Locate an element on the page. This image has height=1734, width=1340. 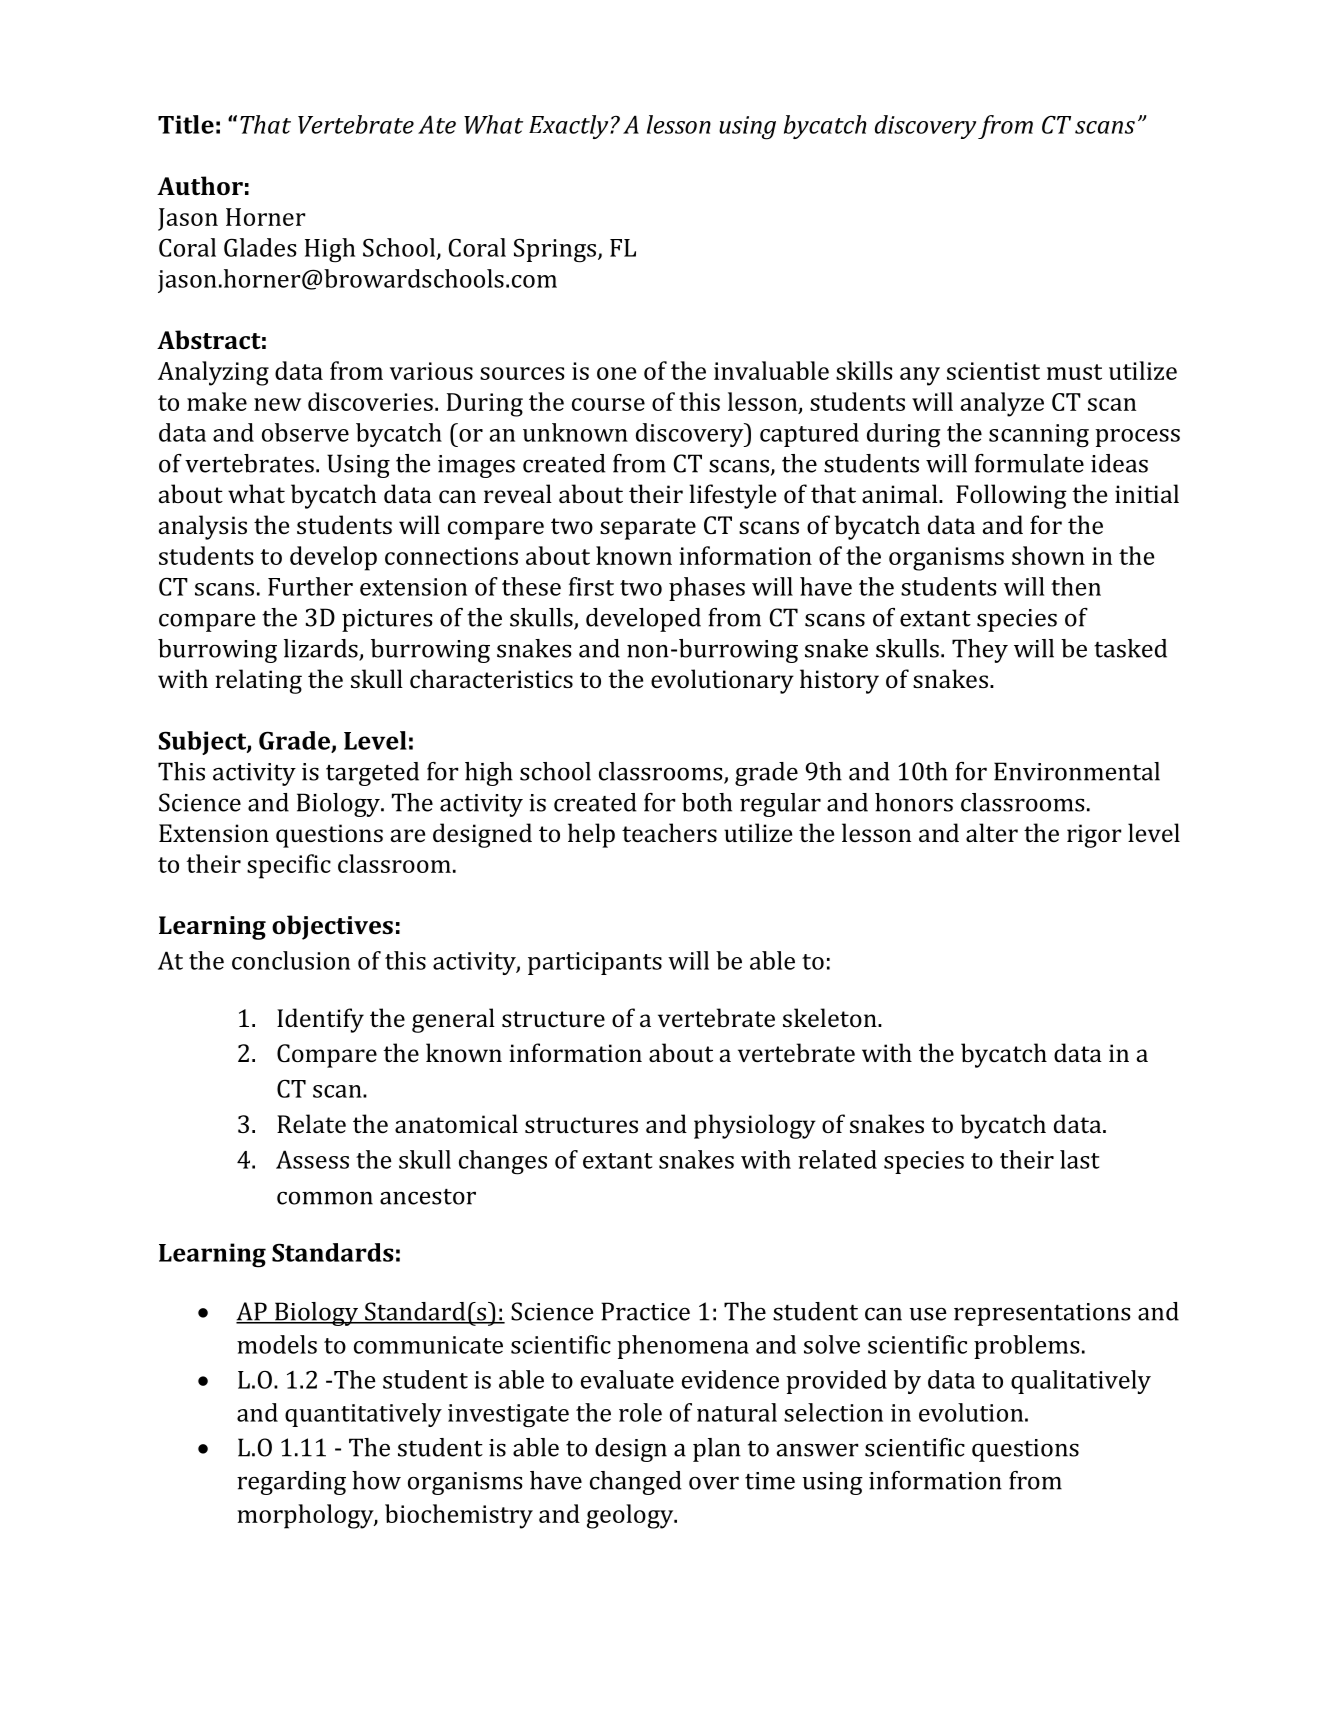
phases is located at coordinates (707, 589).
